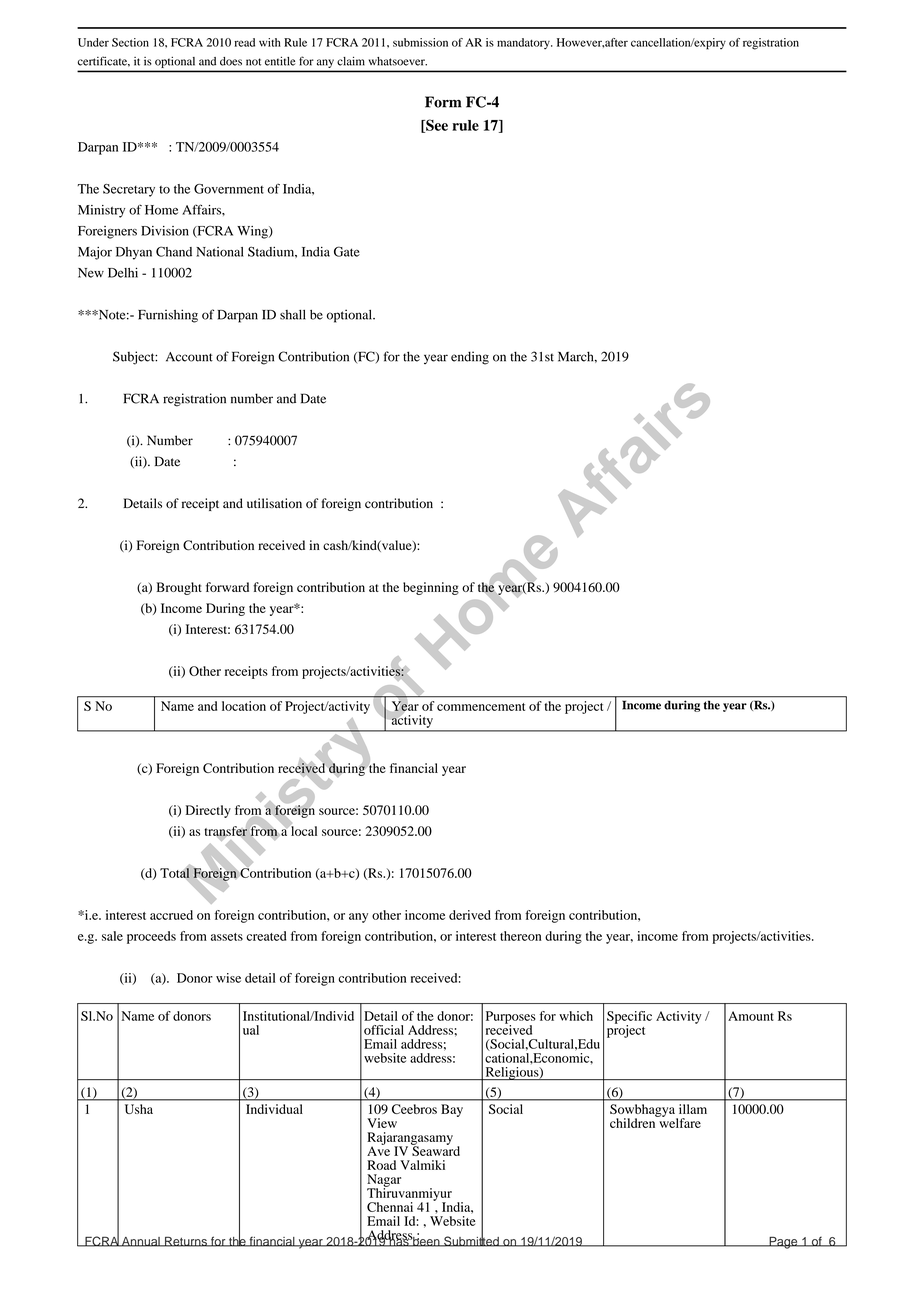 This screenshot has width=924, height=1308. What do you see at coordinates (231, 61) in the screenshot?
I see `does` at bounding box center [231, 61].
